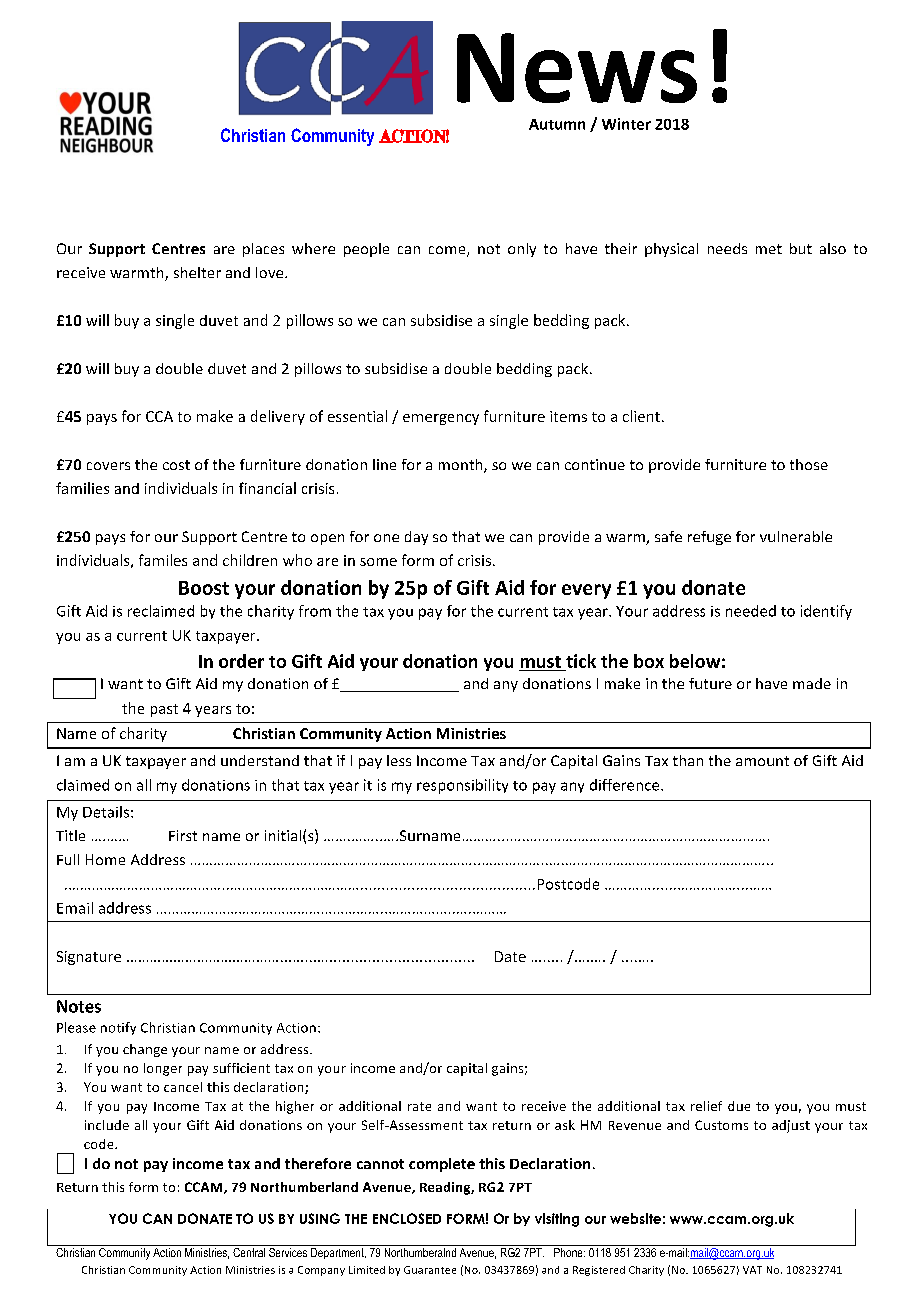  I want to click on month, so click(462, 466).
